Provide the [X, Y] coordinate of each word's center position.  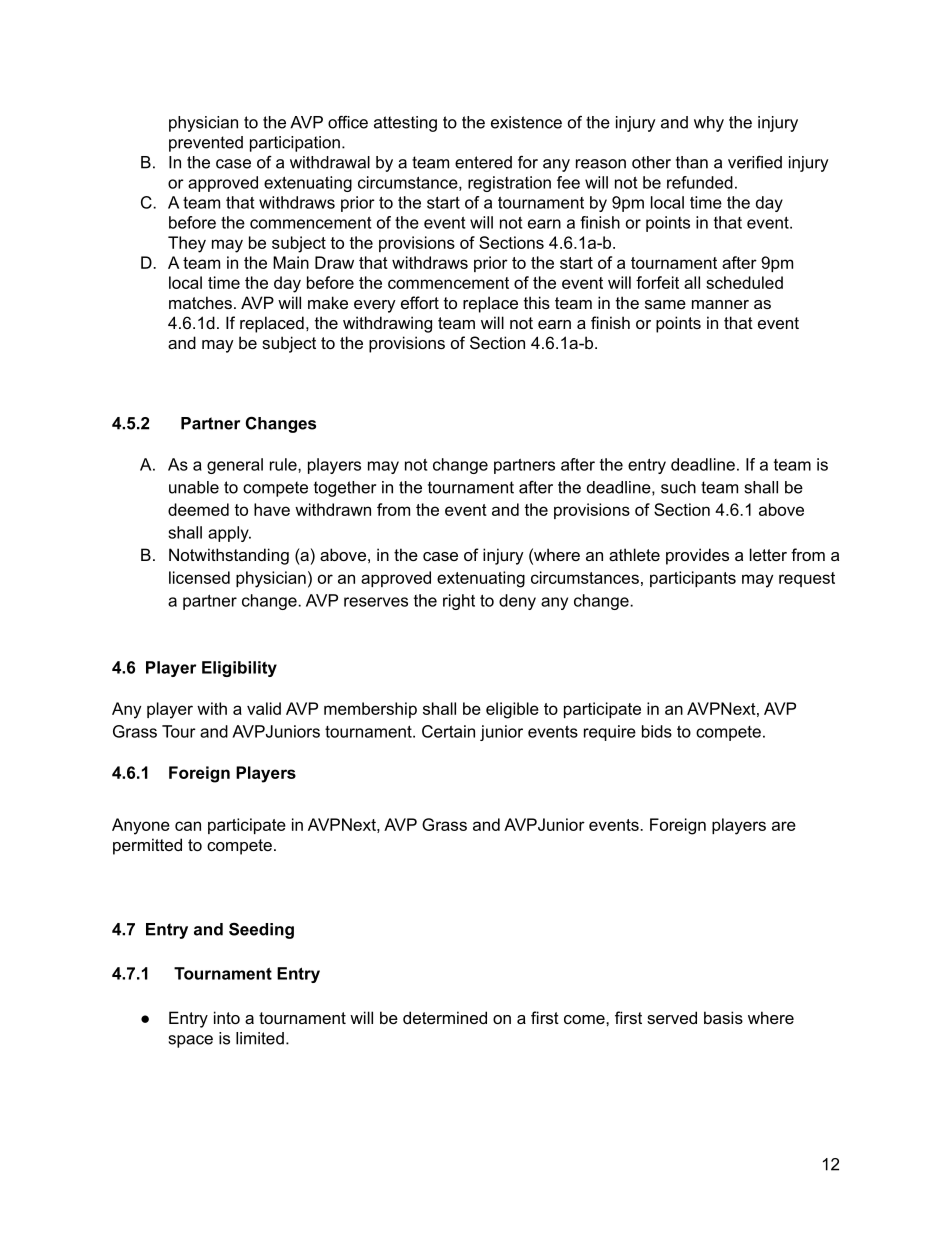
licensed [199, 577]
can [188, 826]
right [459, 602]
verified [755, 162]
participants [693, 579]
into [227, 1017]
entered [483, 162]
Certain [448, 731]
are [784, 826]
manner [720, 304]
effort [420, 302]
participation [295, 144]
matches [200, 302]
